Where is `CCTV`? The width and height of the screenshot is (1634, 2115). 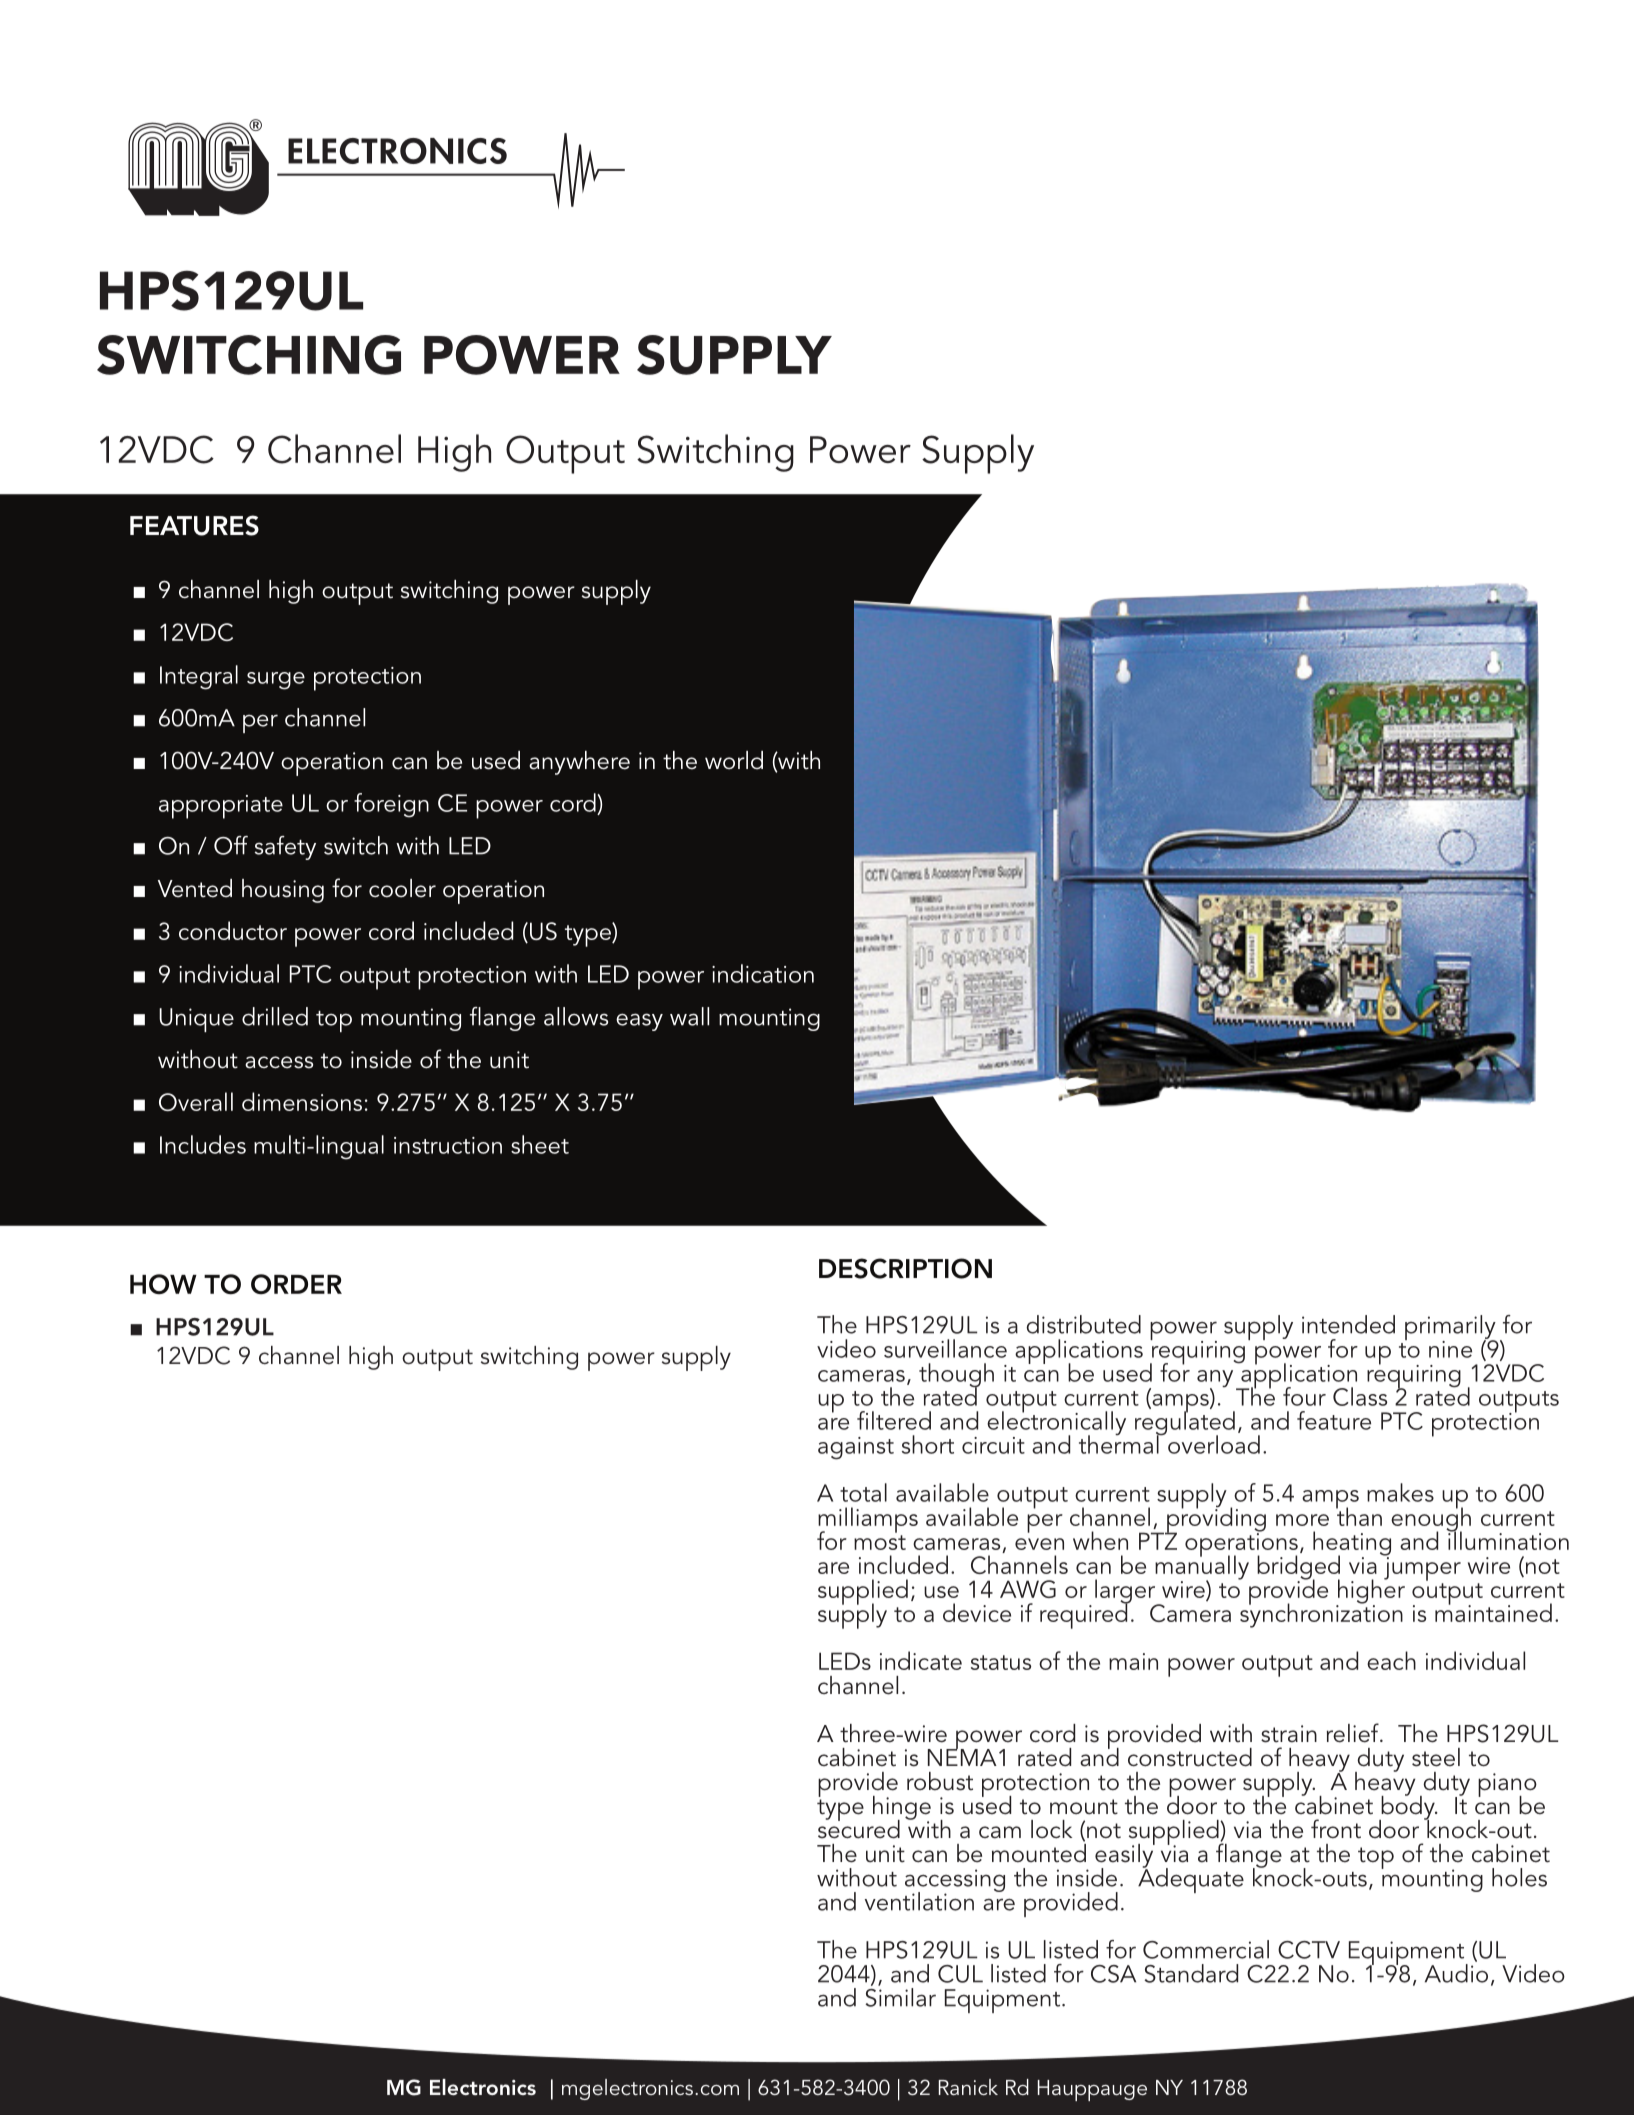 CCTV is located at coordinates (1309, 1950).
